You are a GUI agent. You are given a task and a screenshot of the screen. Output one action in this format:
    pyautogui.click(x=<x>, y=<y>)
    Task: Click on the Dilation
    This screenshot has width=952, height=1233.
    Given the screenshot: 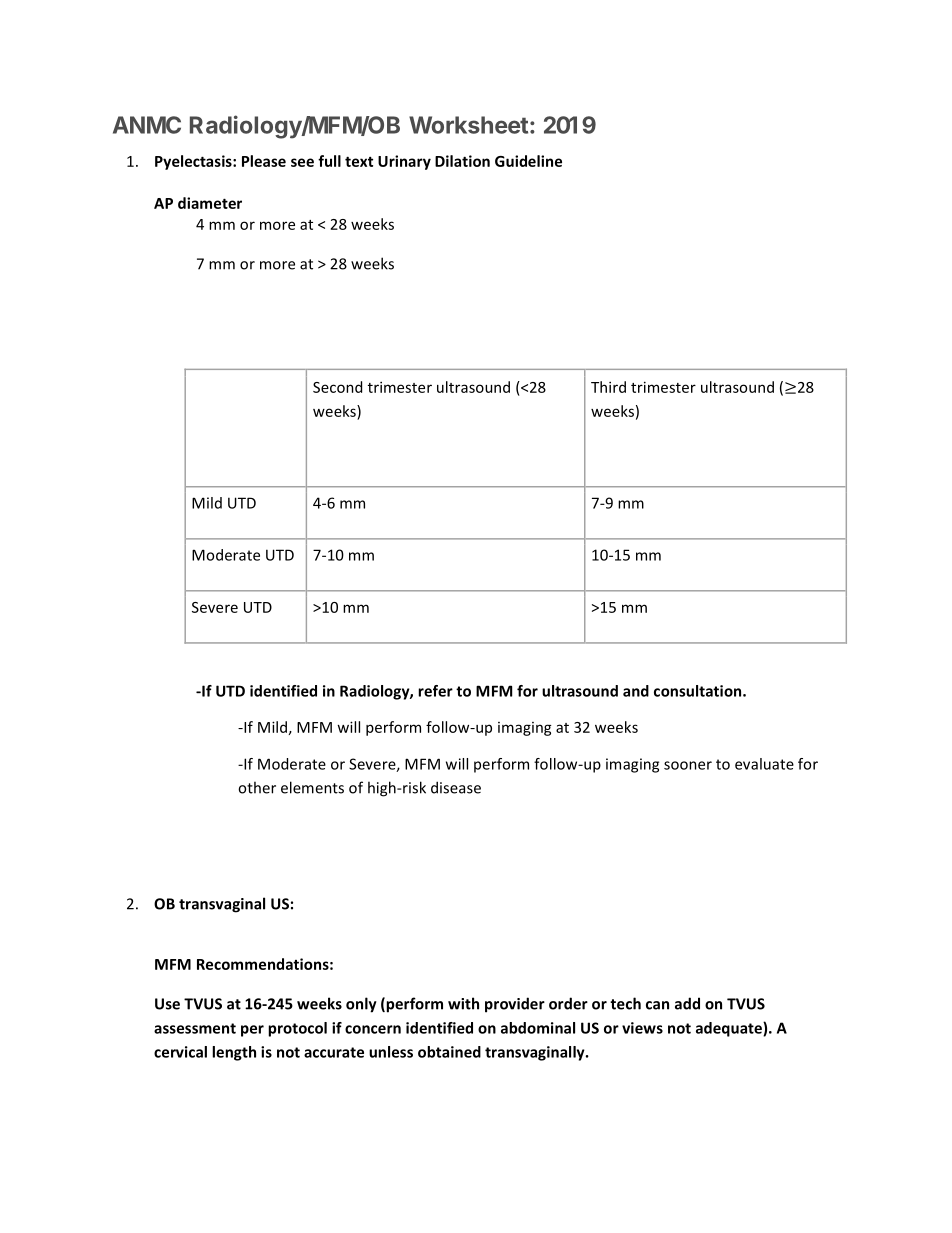 What is the action you would take?
    pyautogui.click(x=462, y=161)
